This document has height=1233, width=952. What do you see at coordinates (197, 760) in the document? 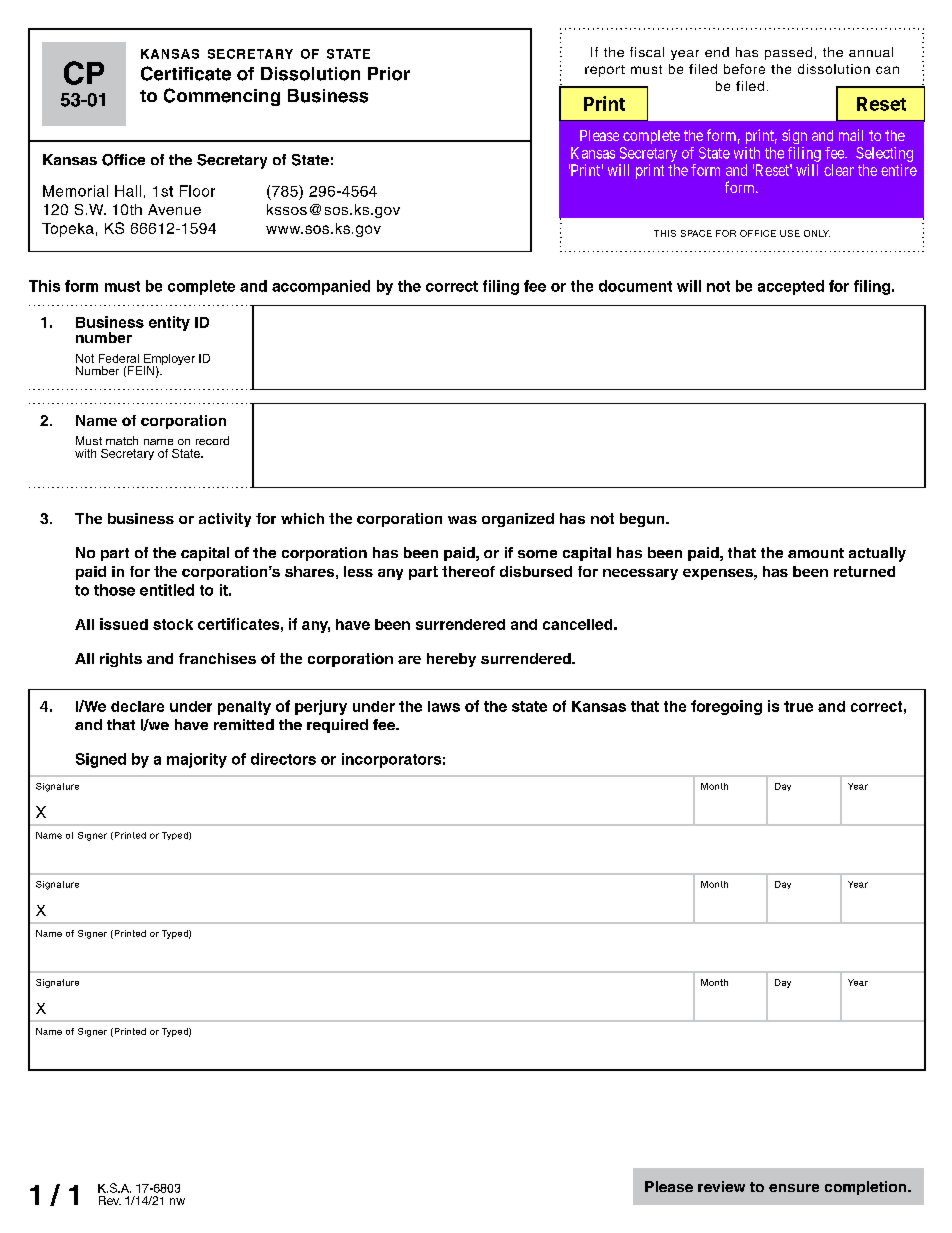
I see `majority` at bounding box center [197, 760].
